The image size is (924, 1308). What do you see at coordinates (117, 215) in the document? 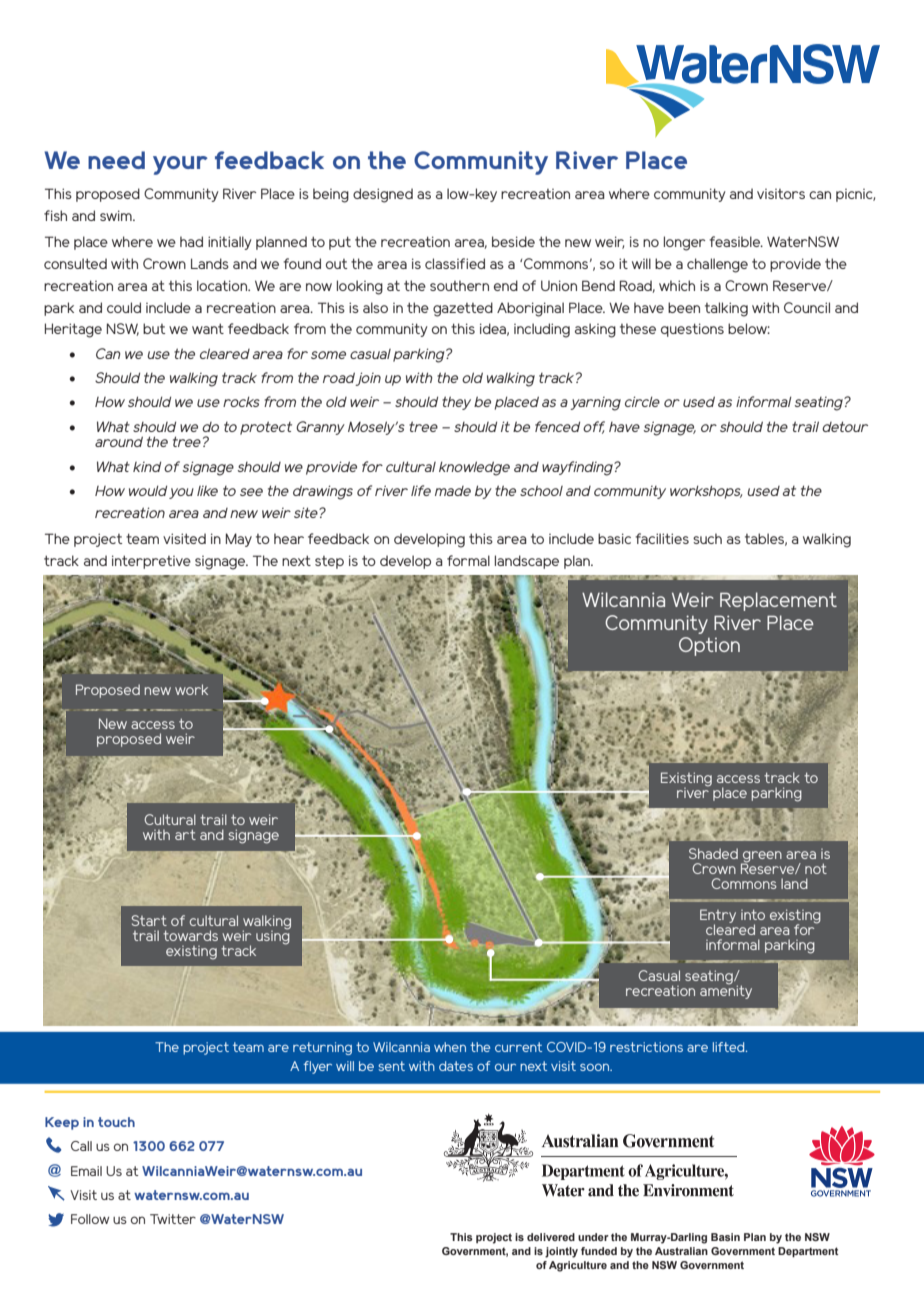
I see `swim` at bounding box center [117, 215].
